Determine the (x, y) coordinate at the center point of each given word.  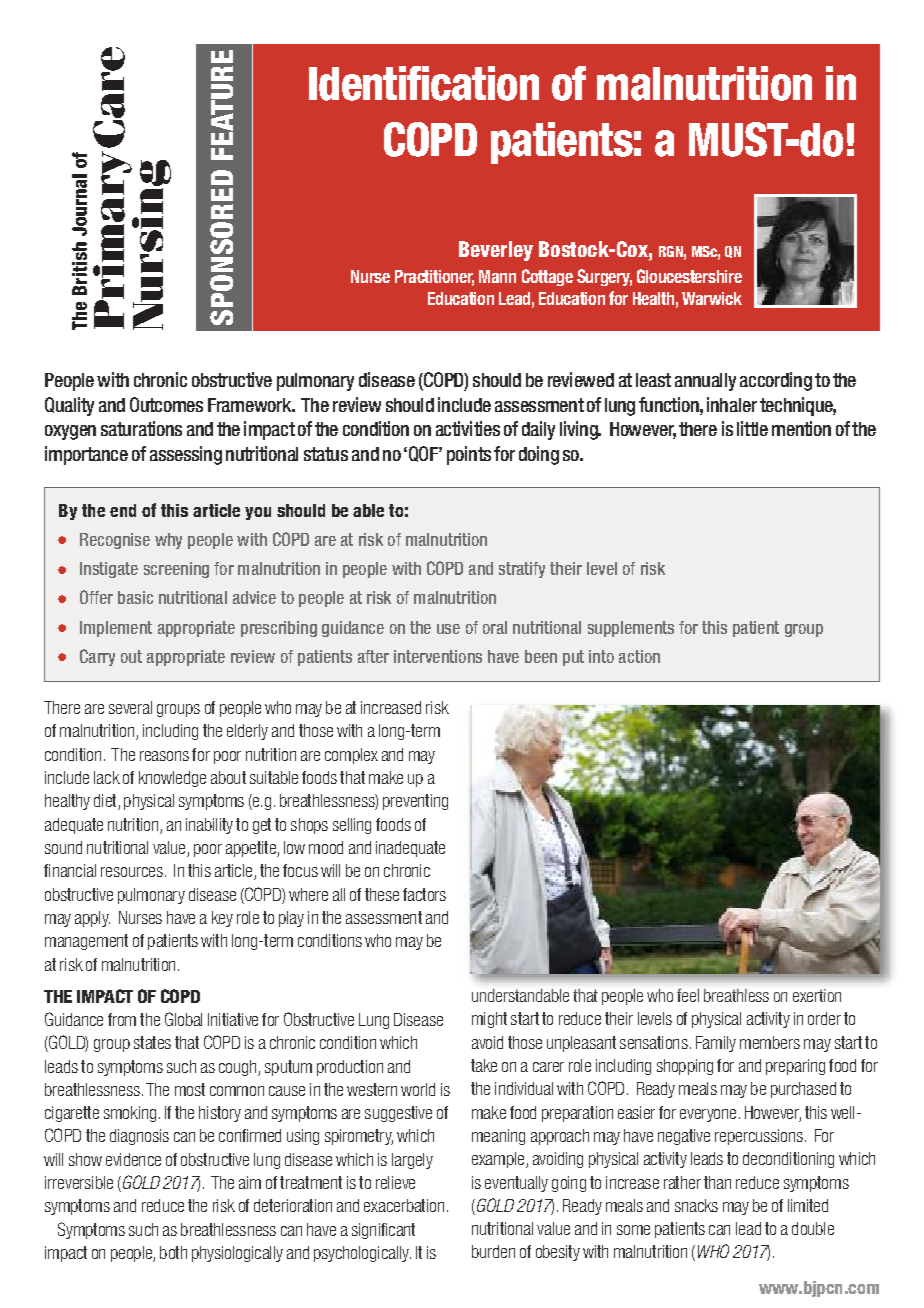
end (123, 510)
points (469, 455)
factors (424, 894)
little (752, 428)
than (717, 1182)
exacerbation (404, 1205)
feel (688, 995)
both (173, 1252)
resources (132, 872)
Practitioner (434, 278)
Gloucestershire (689, 276)
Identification (424, 83)
